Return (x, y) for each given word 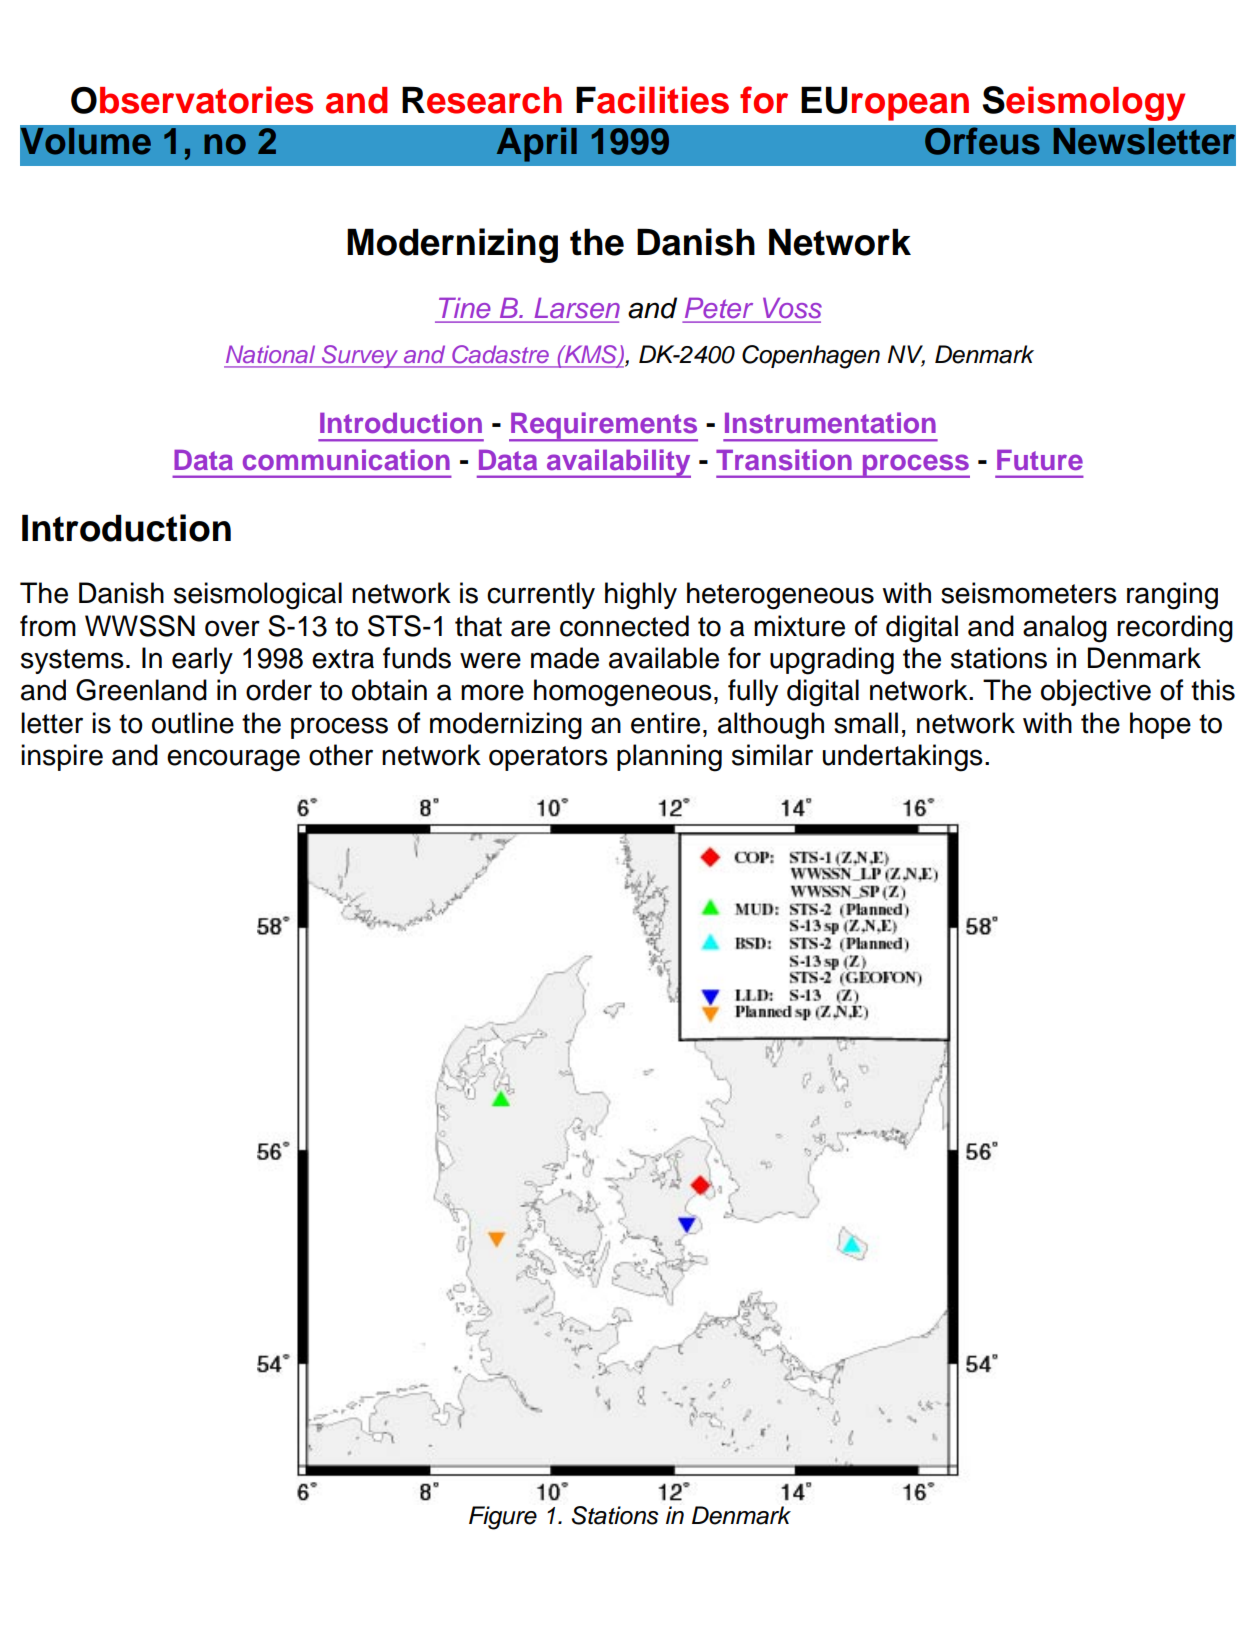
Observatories (192, 100)
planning (669, 758)
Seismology (1083, 103)
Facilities (652, 100)
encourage (233, 760)
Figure (503, 1518)
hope (1160, 725)
